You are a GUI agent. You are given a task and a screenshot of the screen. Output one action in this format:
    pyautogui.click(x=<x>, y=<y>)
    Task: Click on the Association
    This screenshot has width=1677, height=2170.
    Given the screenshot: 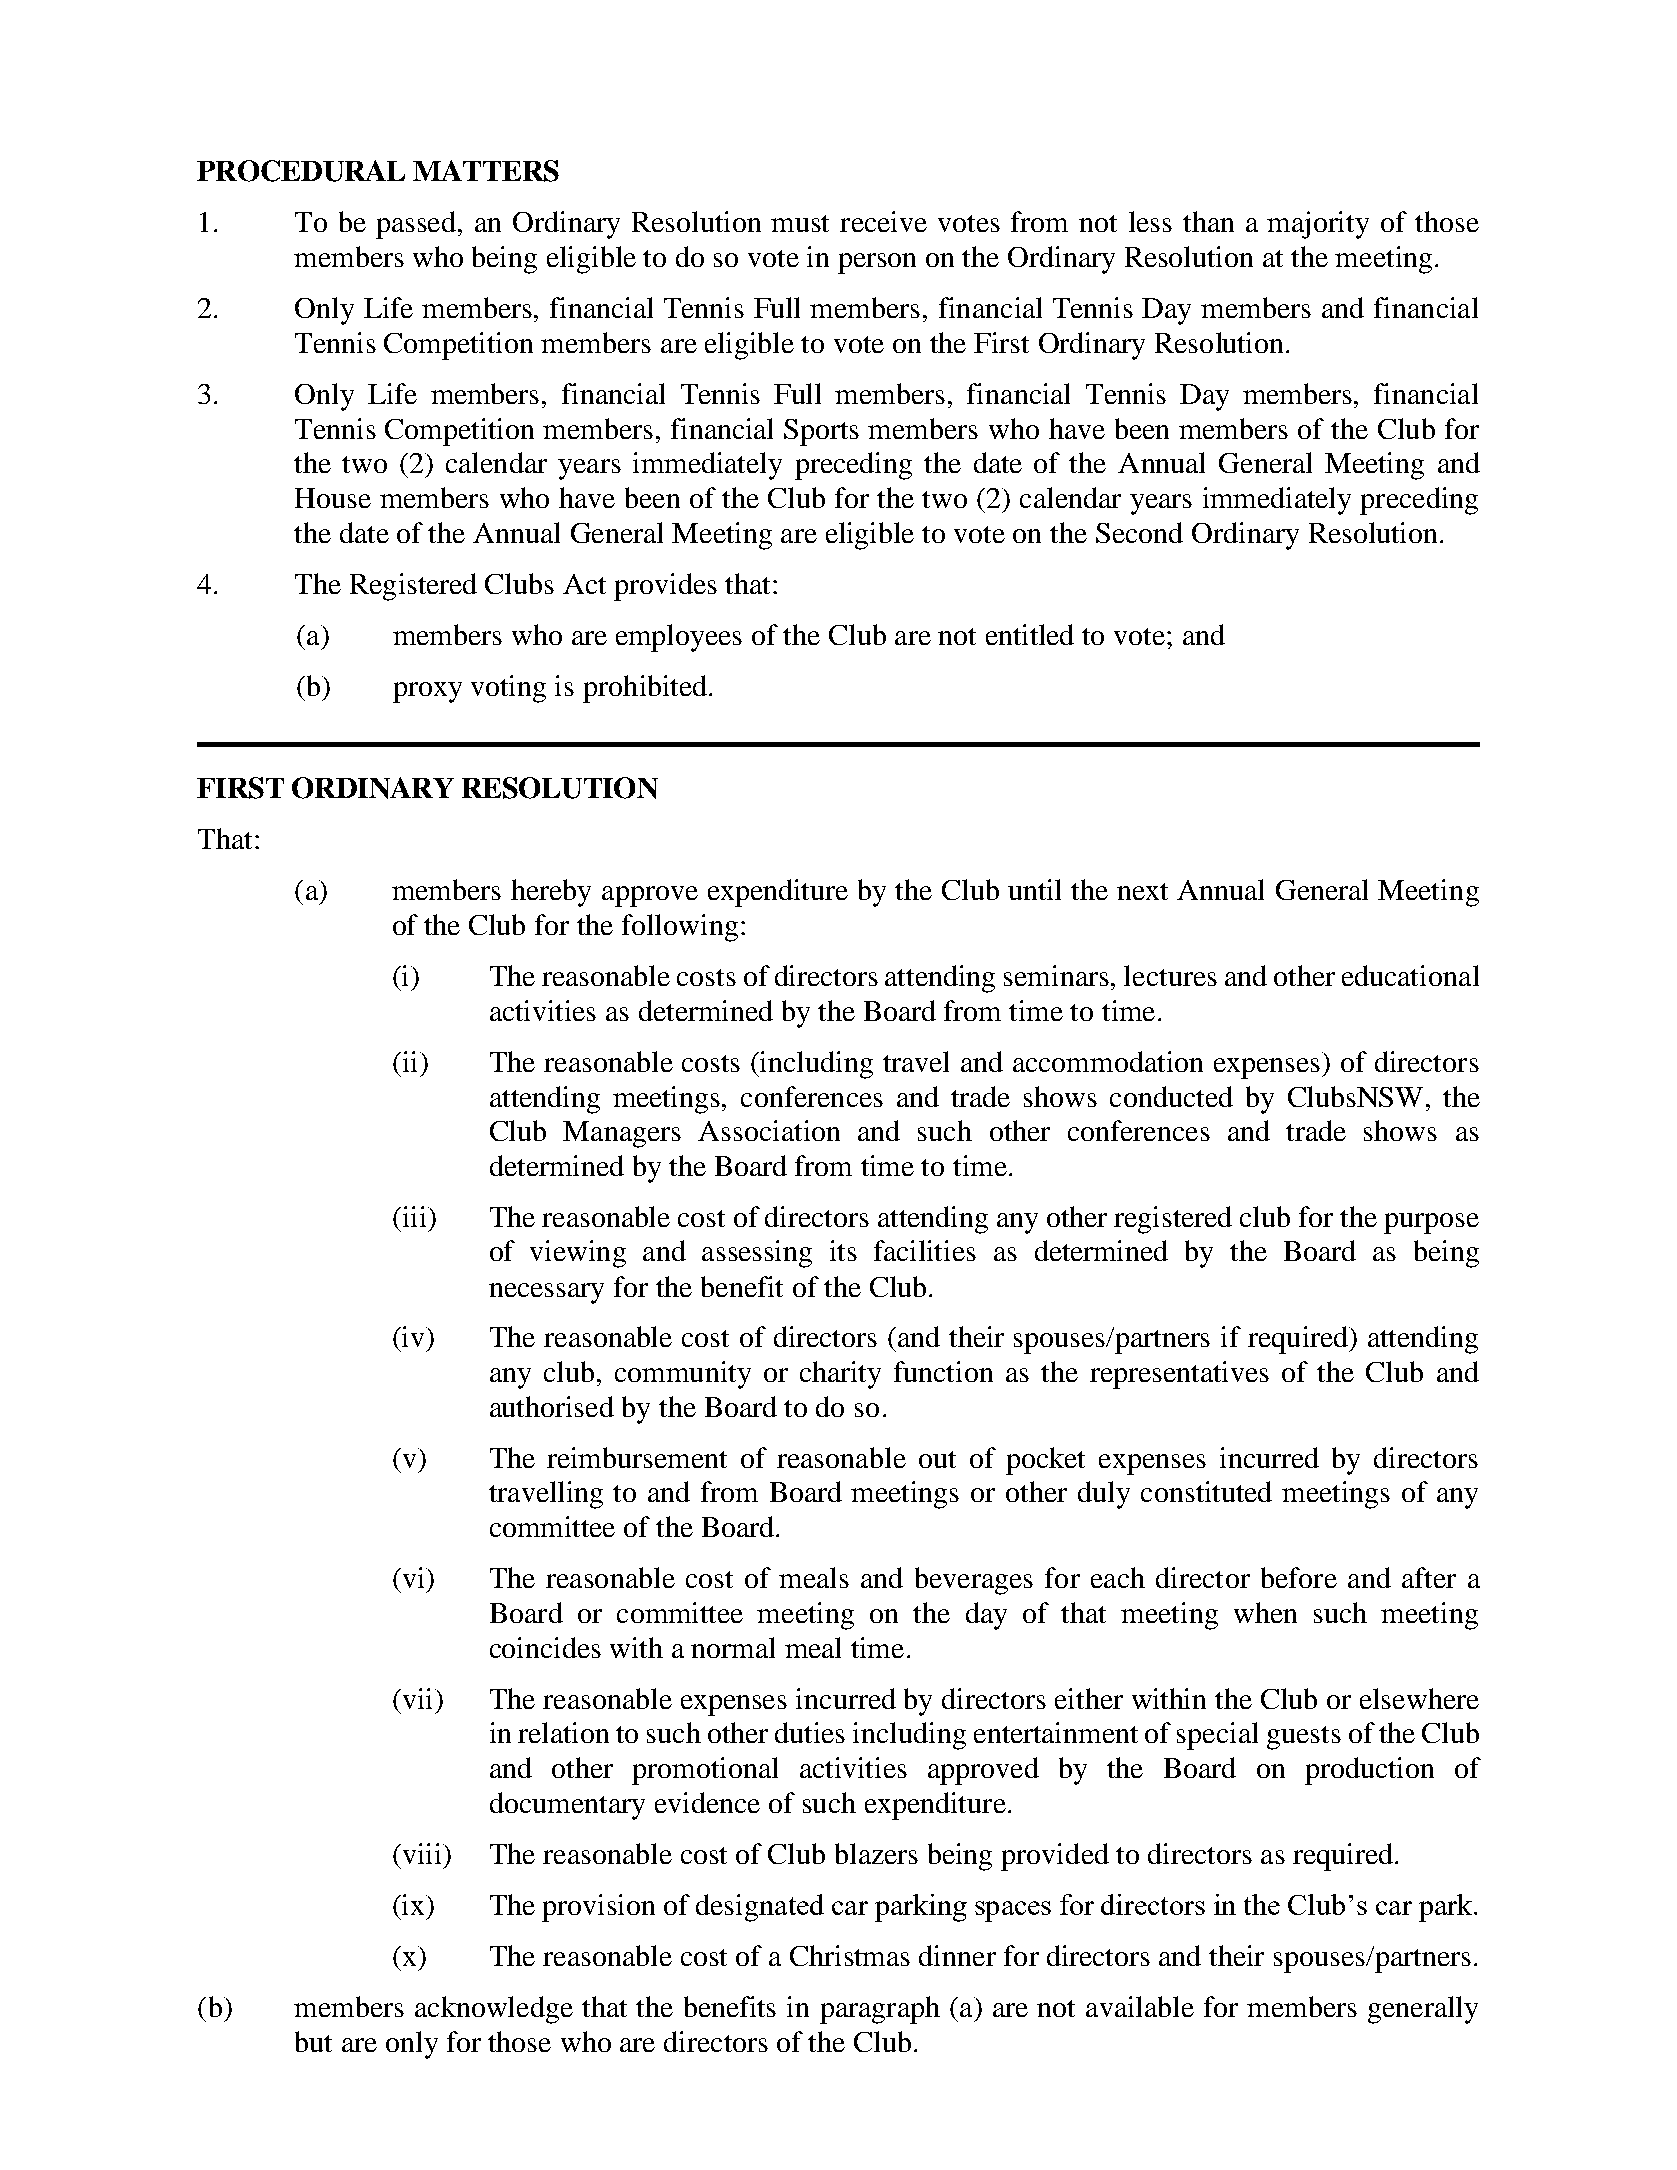 What is the action you would take?
    pyautogui.click(x=769, y=1130)
